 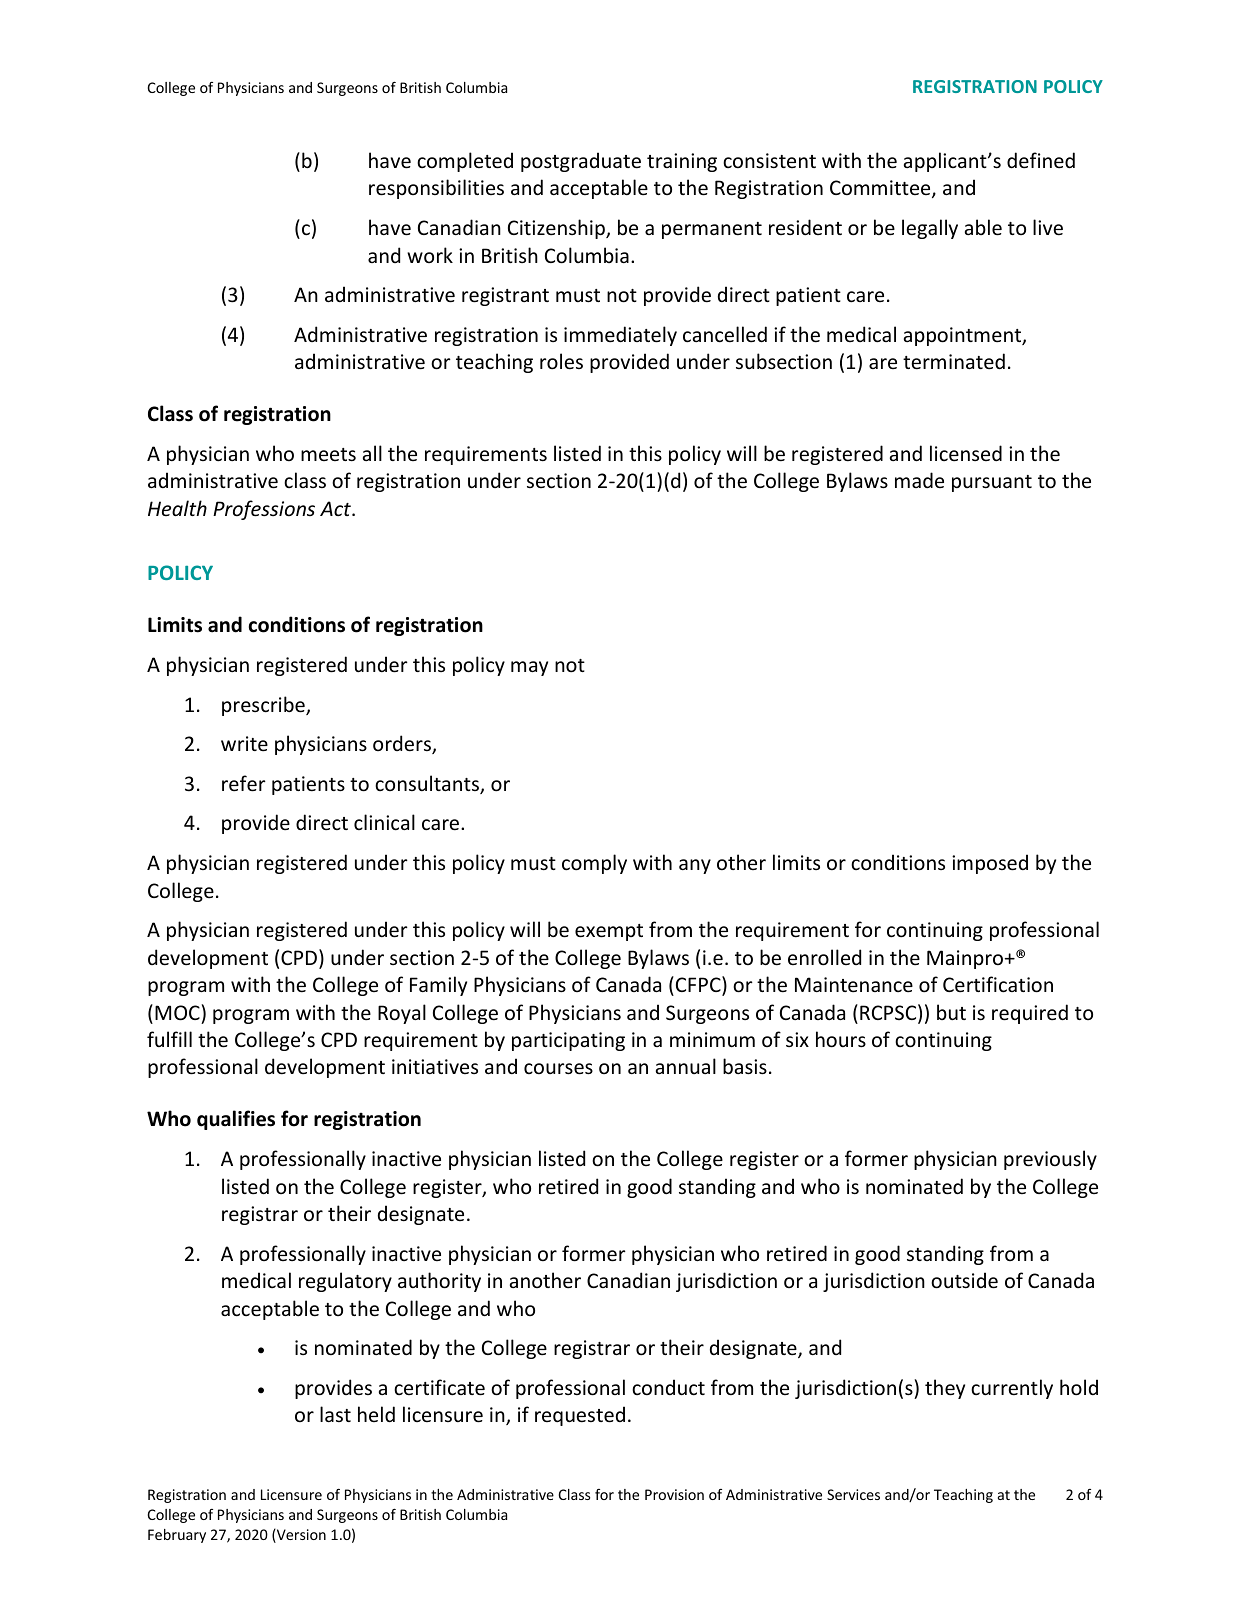 I want to click on responsibilities, so click(x=436, y=189).
